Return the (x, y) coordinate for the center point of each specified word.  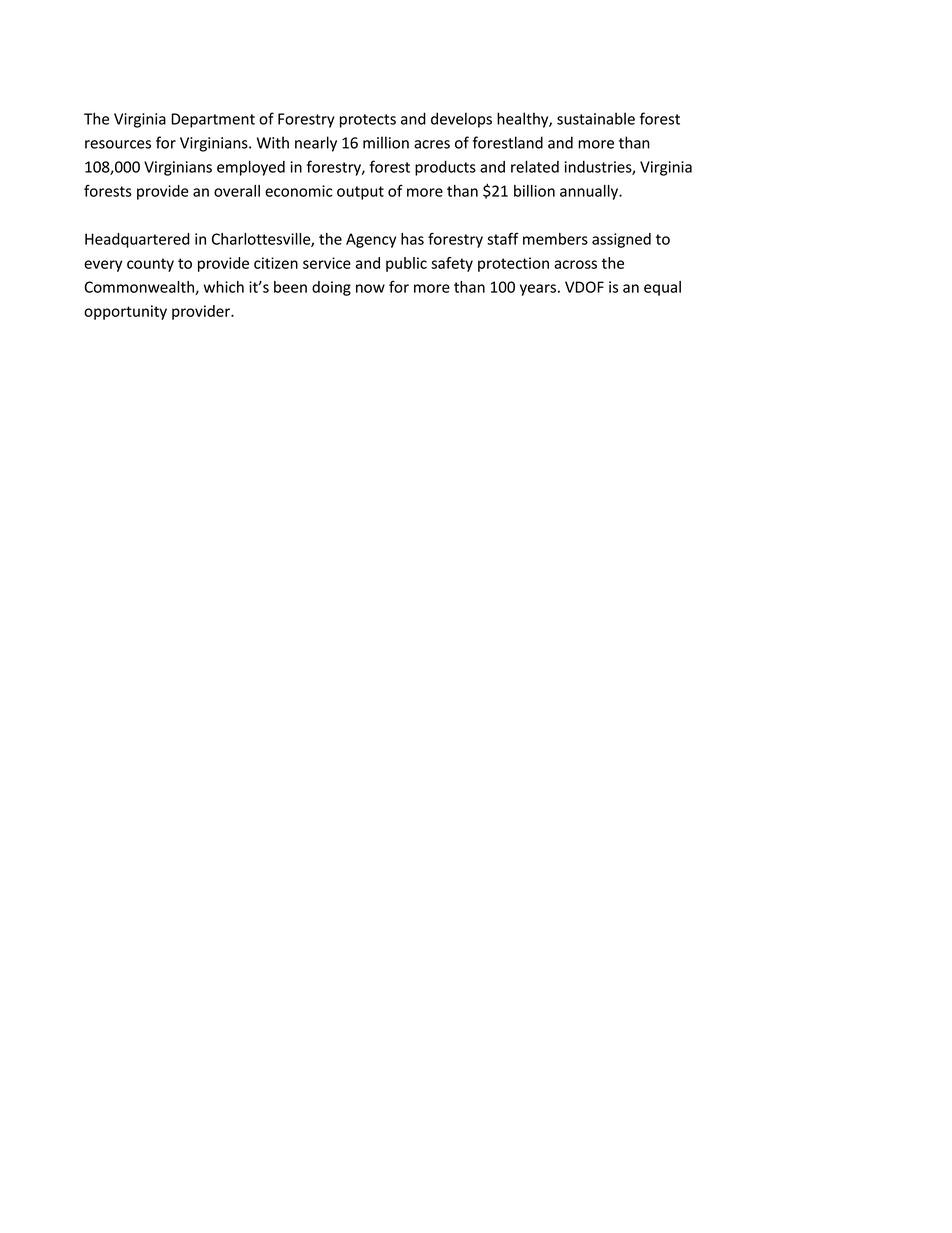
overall (237, 191)
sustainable (596, 118)
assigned (621, 240)
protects (368, 121)
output (360, 193)
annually (590, 192)
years (538, 290)
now (370, 288)
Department (213, 120)
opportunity (125, 312)
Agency (371, 240)
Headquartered (137, 240)
